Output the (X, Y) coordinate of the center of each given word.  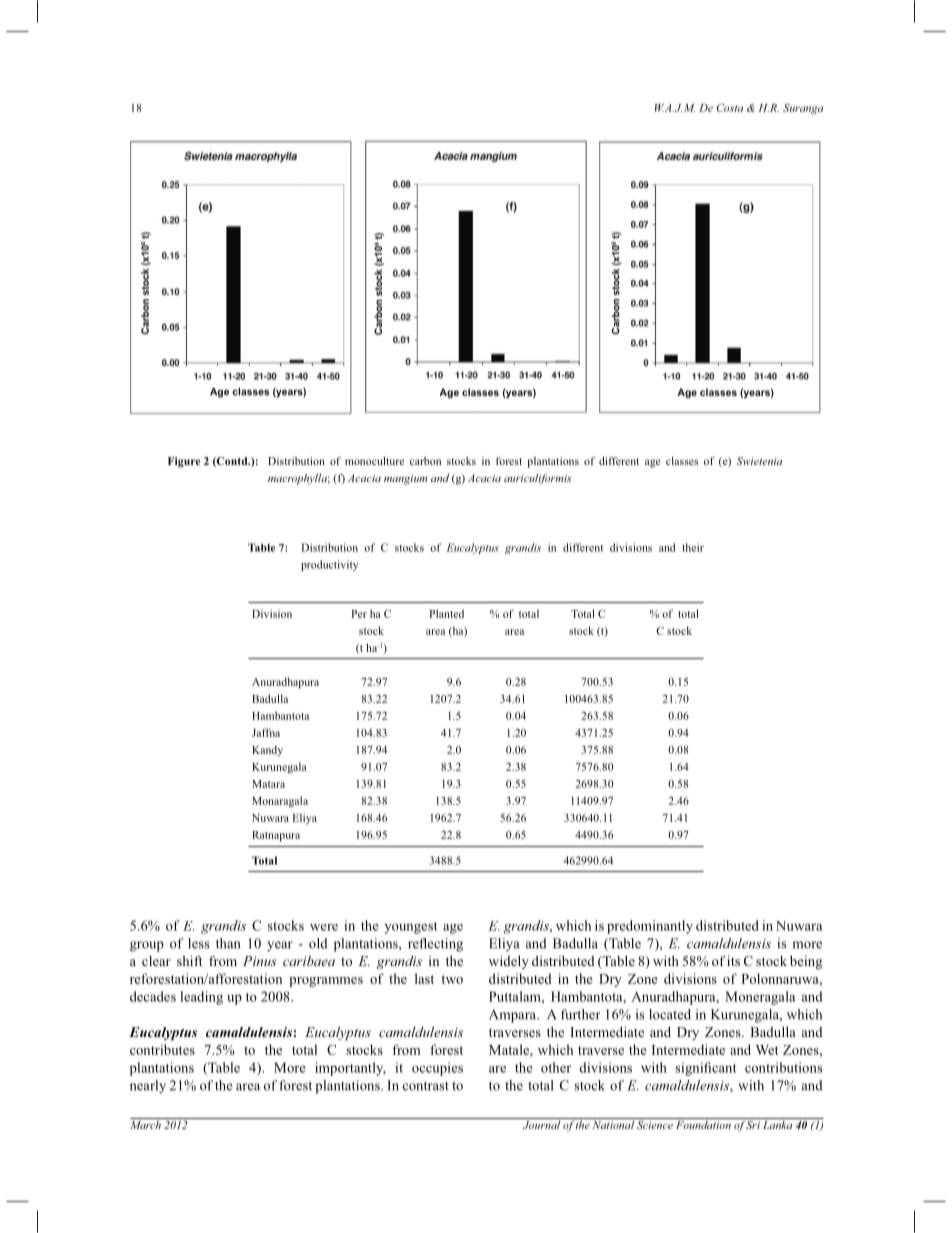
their (693, 547)
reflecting (435, 945)
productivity (329, 565)
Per (359, 614)
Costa (730, 107)
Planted (446, 613)
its (733, 961)
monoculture (374, 461)
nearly (148, 1087)
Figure (184, 462)
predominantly (650, 927)
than (228, 943)
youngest (411, 928)
